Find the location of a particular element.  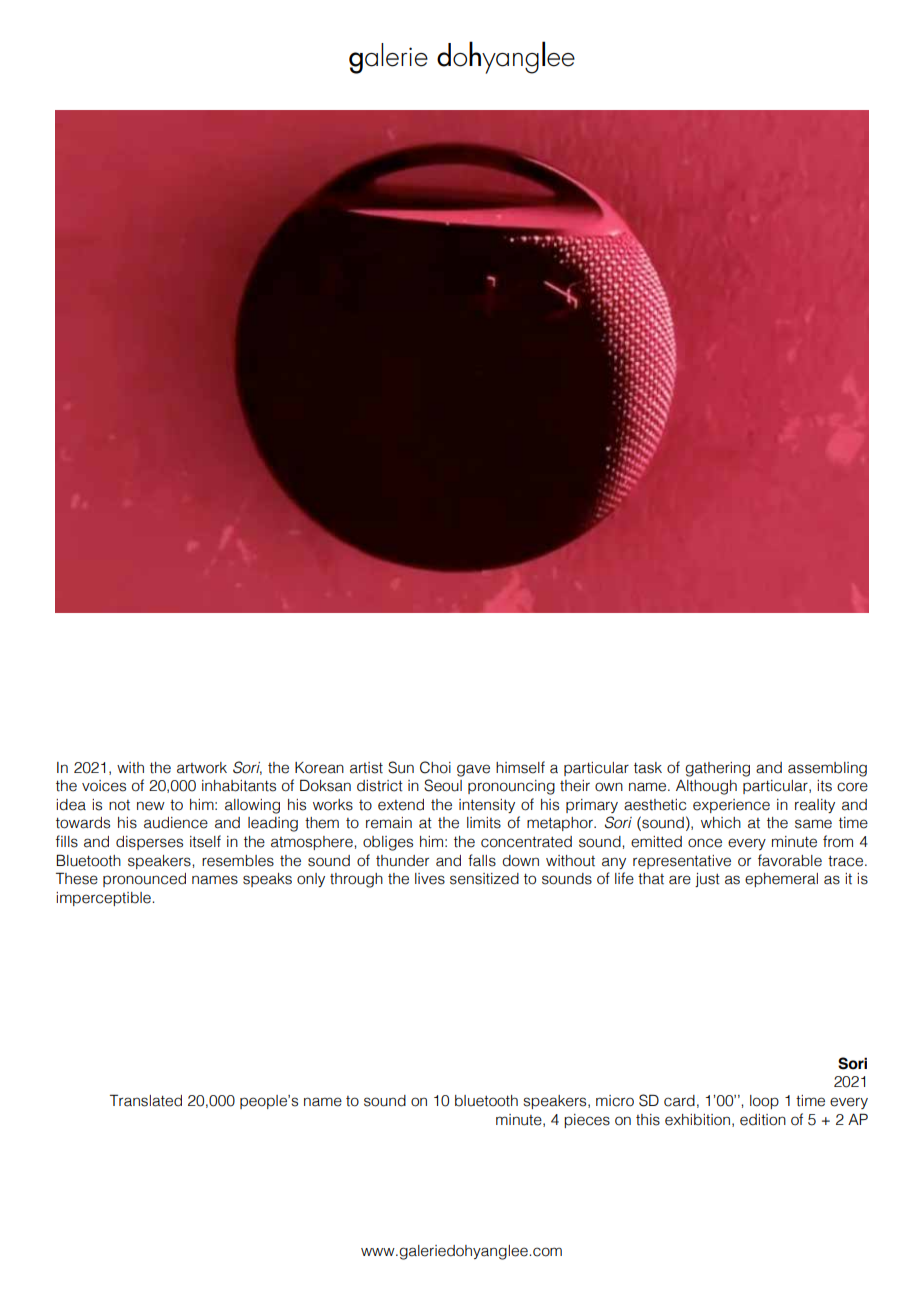

artwork is located at coordinates (202, 768).
